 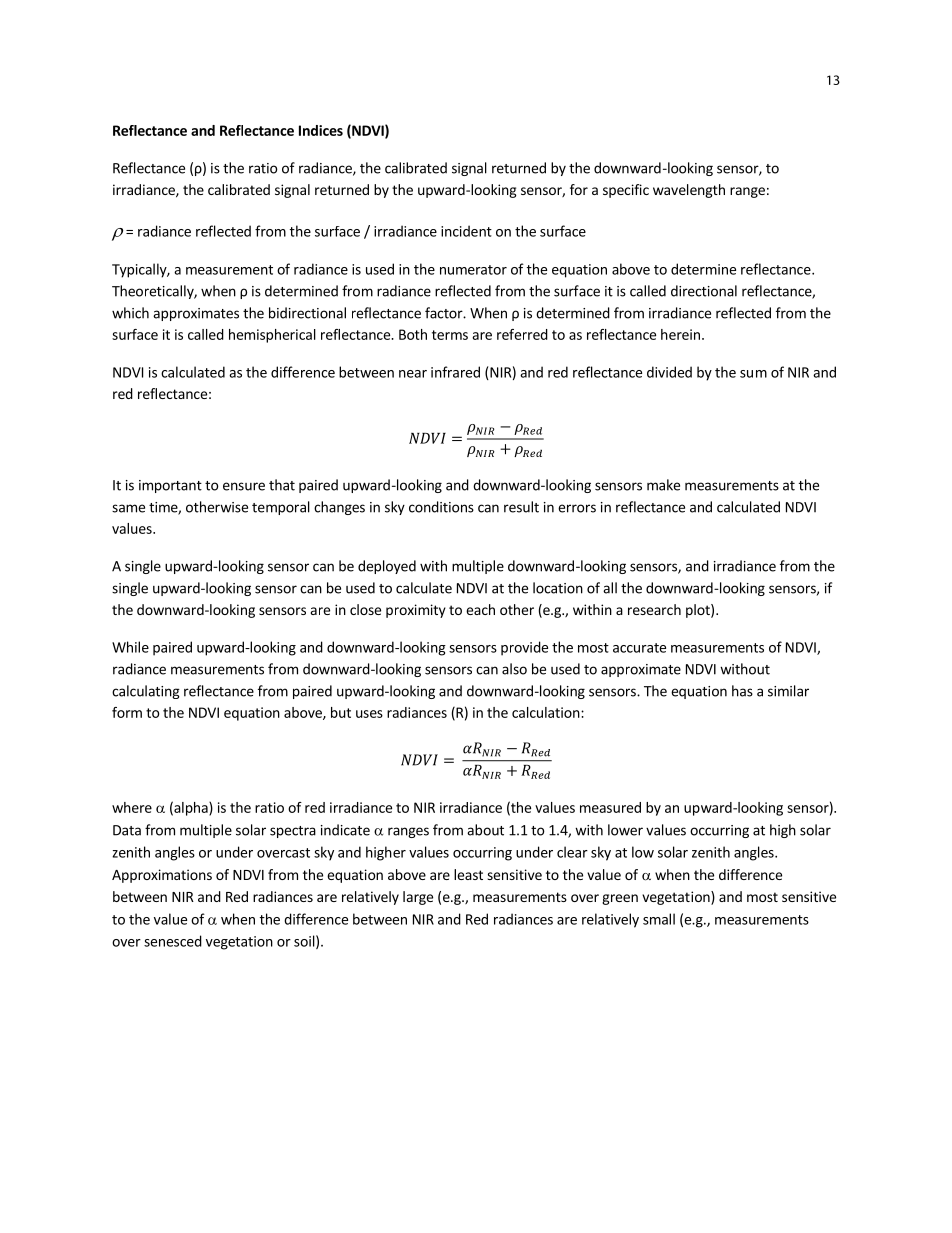 I want to click on hemispherical, so click(x=272, y=336).
